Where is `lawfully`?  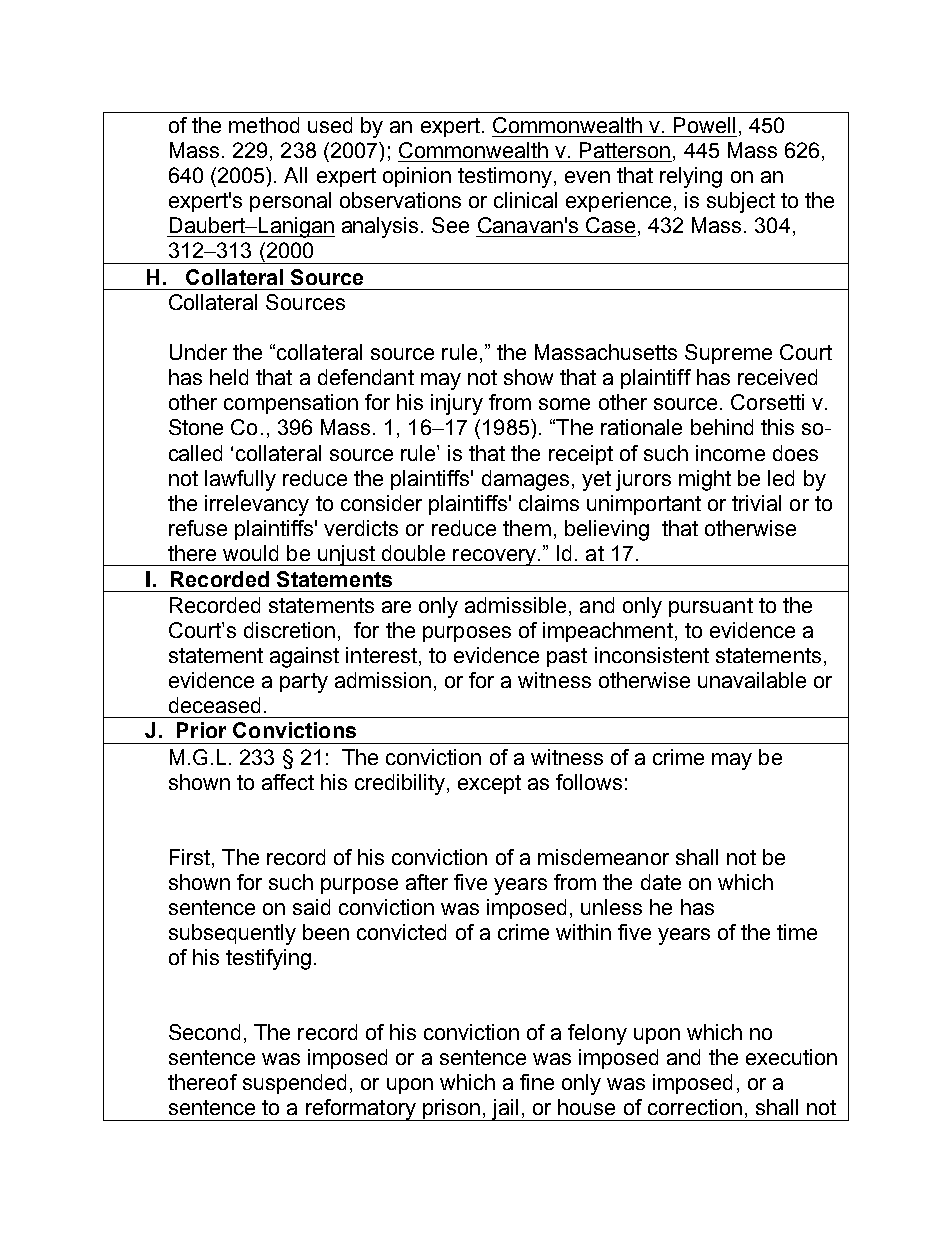 lawfully is located at coordinates (240, 480).
